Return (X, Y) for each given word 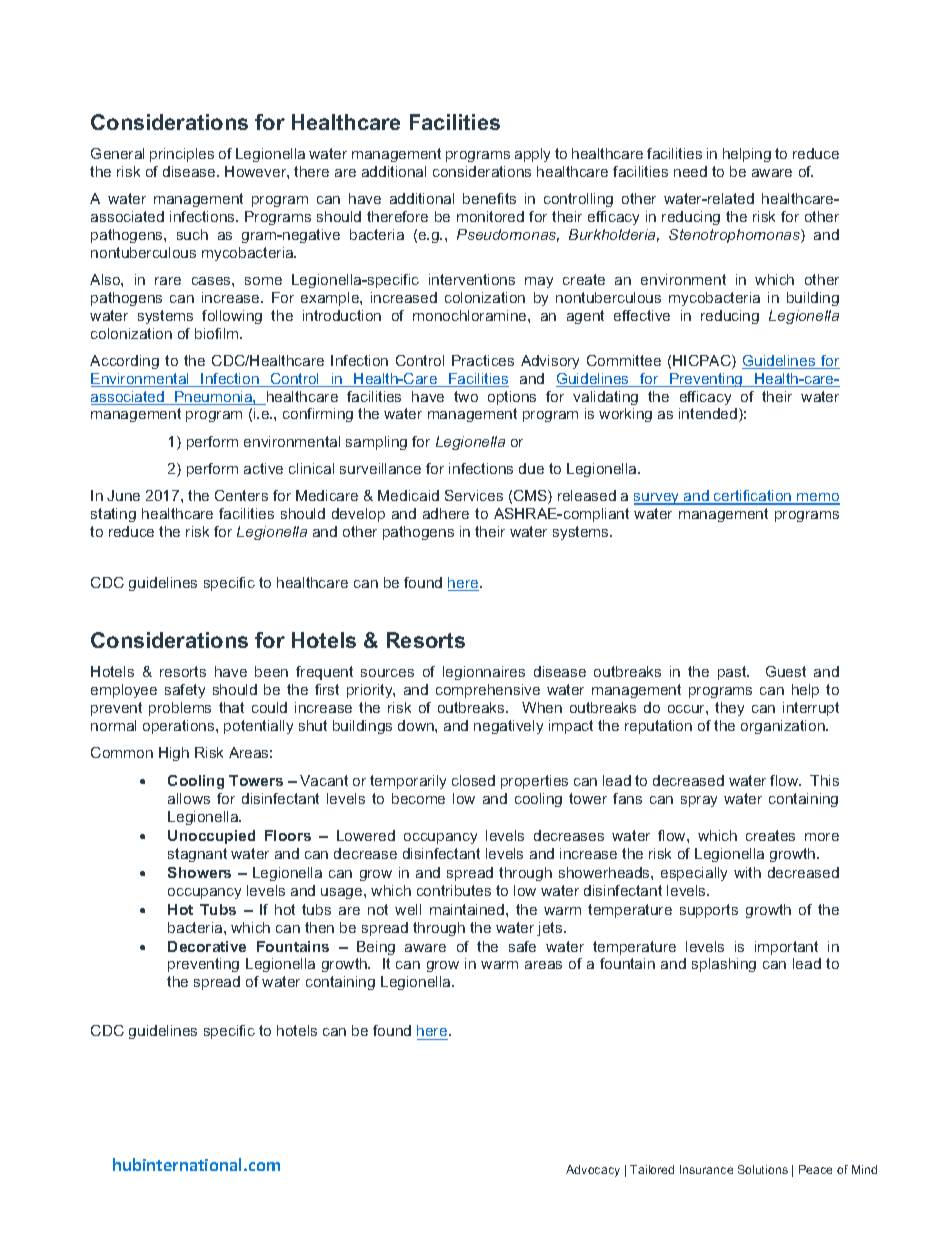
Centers (241, 495)
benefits (489, 198)
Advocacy (593, 1171)
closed (473, 780)
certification (753, 497)
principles (182, 155)
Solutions (763, 1169)
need (690, 171)
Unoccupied (211, 837)
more (822, 837)
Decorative (207, 946)
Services (474, 495)
